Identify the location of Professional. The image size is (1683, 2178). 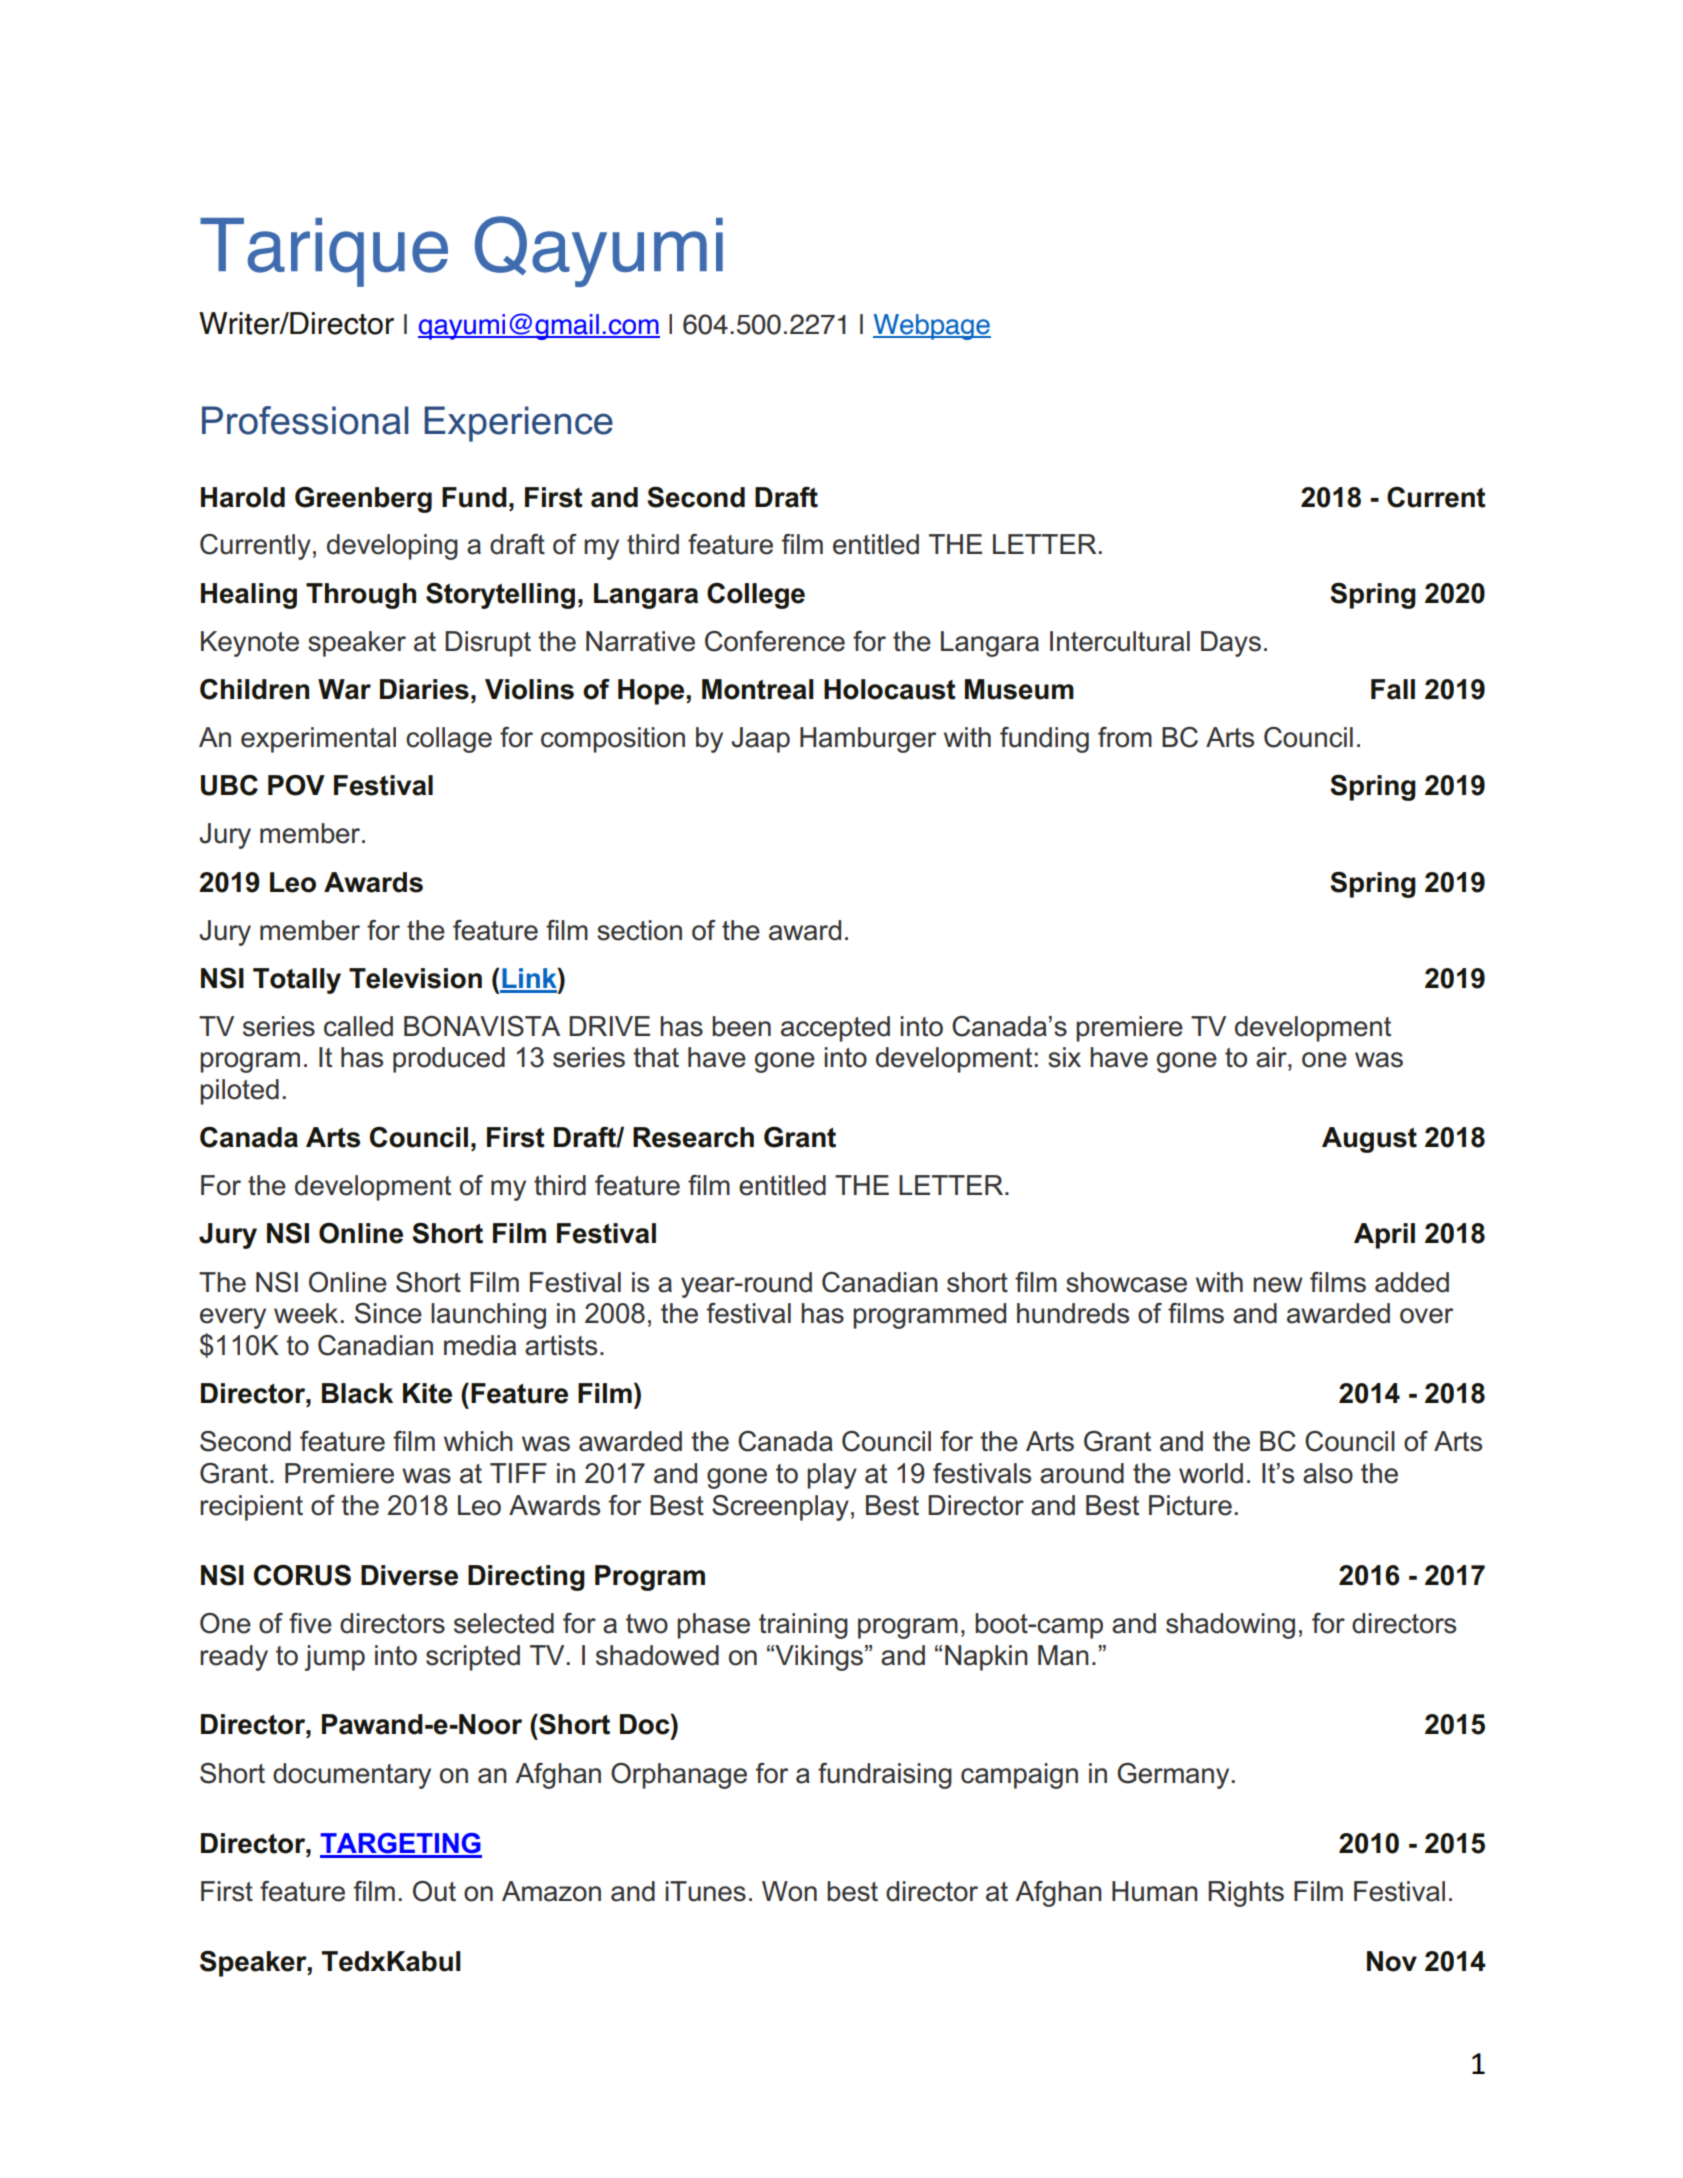
(305, 420).
